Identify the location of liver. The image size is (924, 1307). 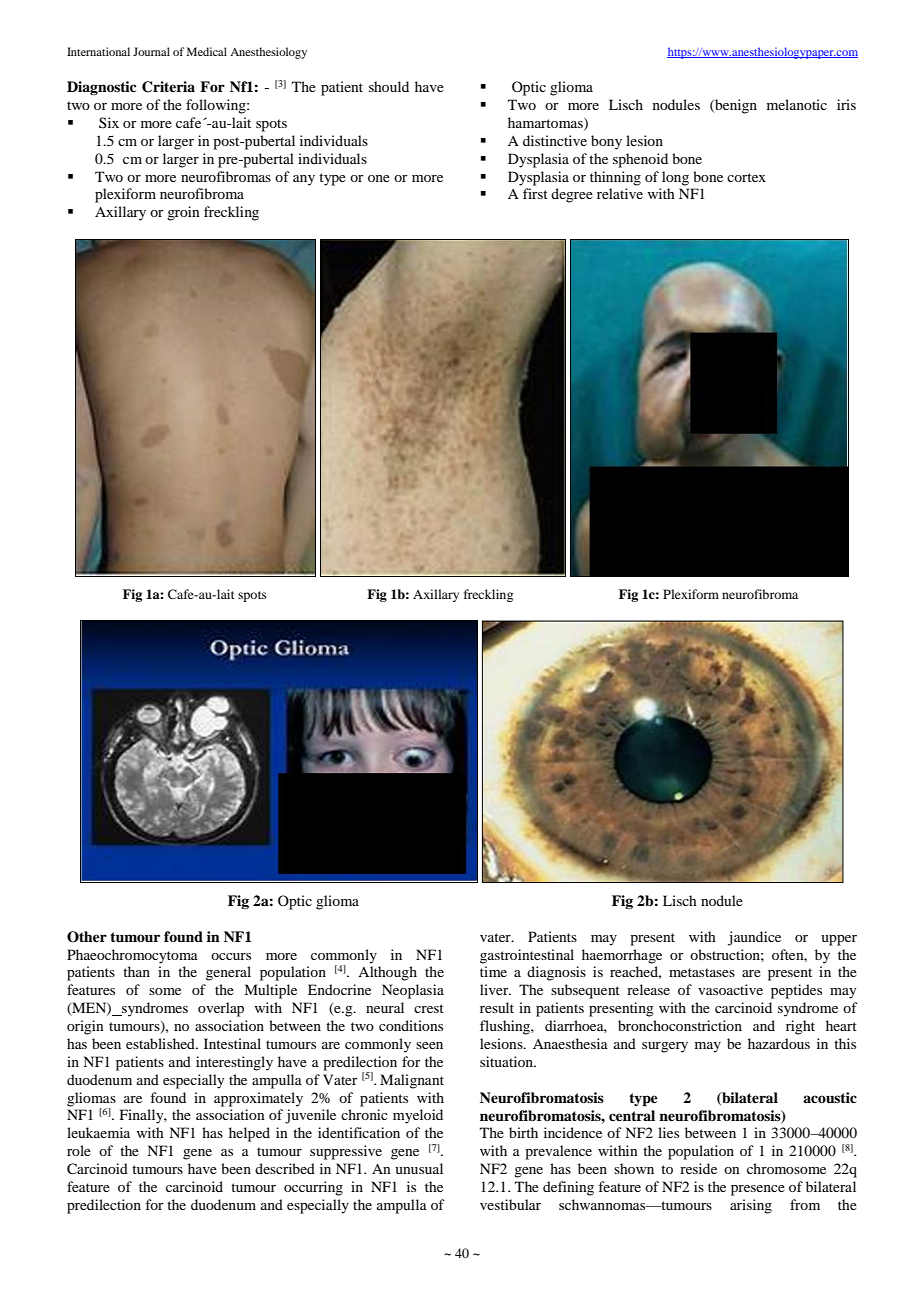
(495, 989).
